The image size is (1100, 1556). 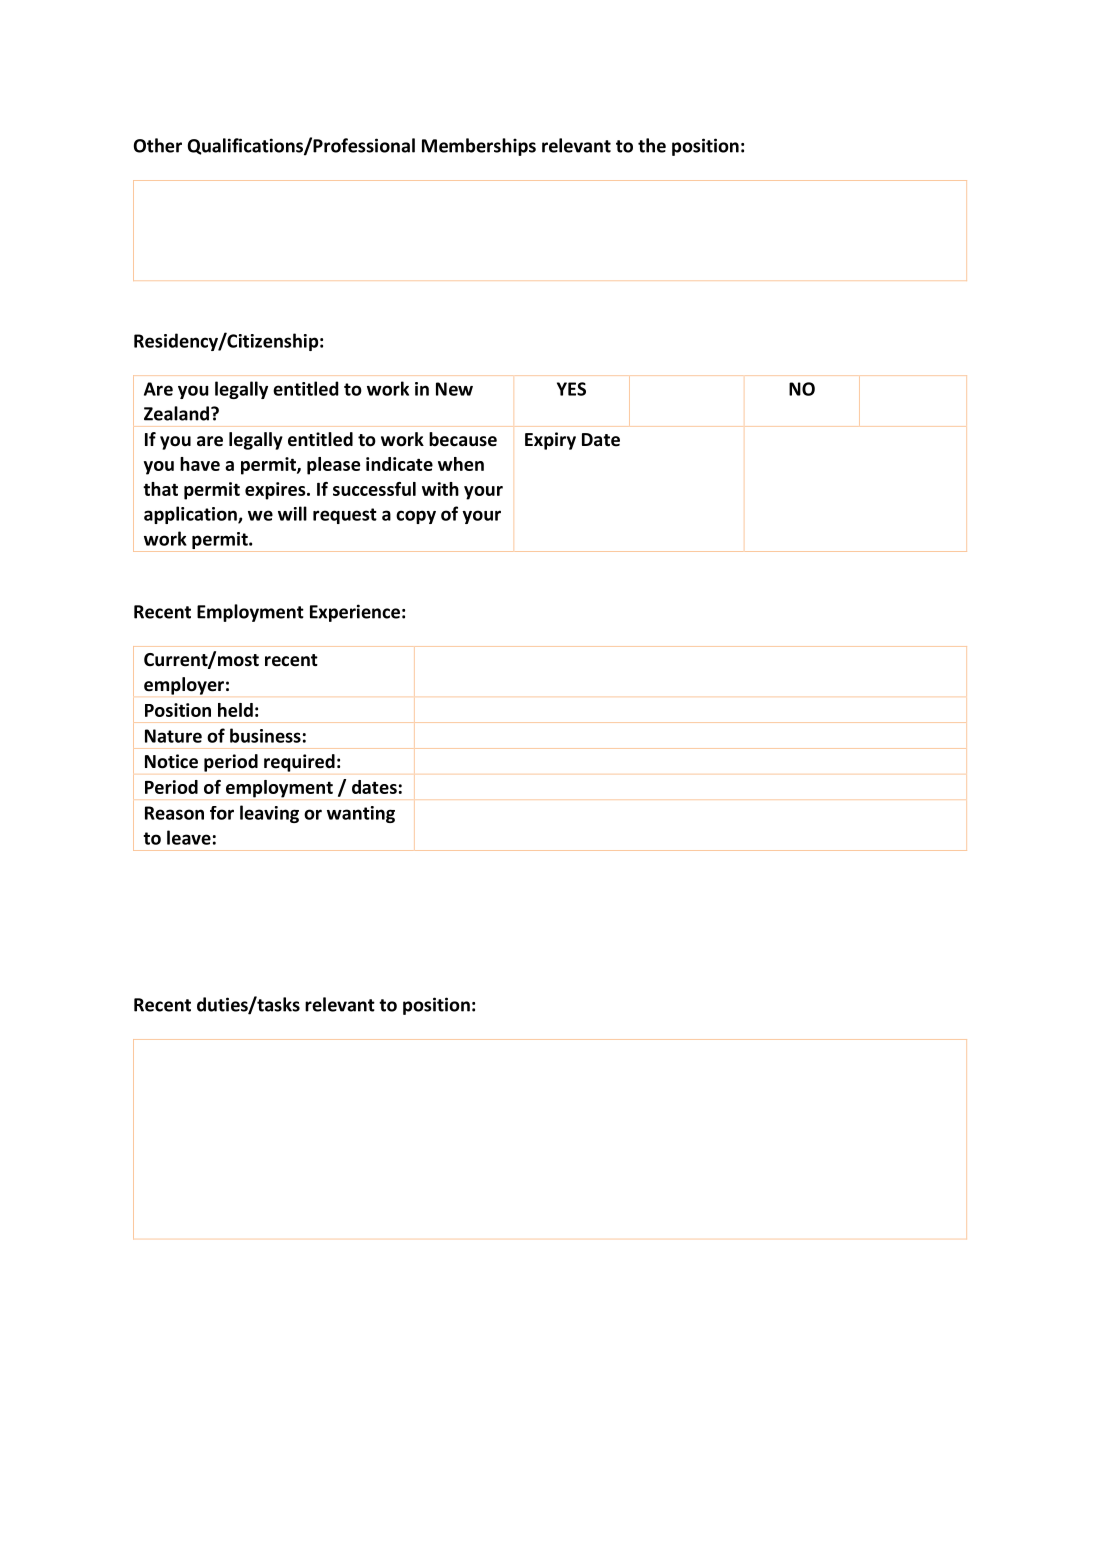 I want to click on application, so click(x=191, y=515).
